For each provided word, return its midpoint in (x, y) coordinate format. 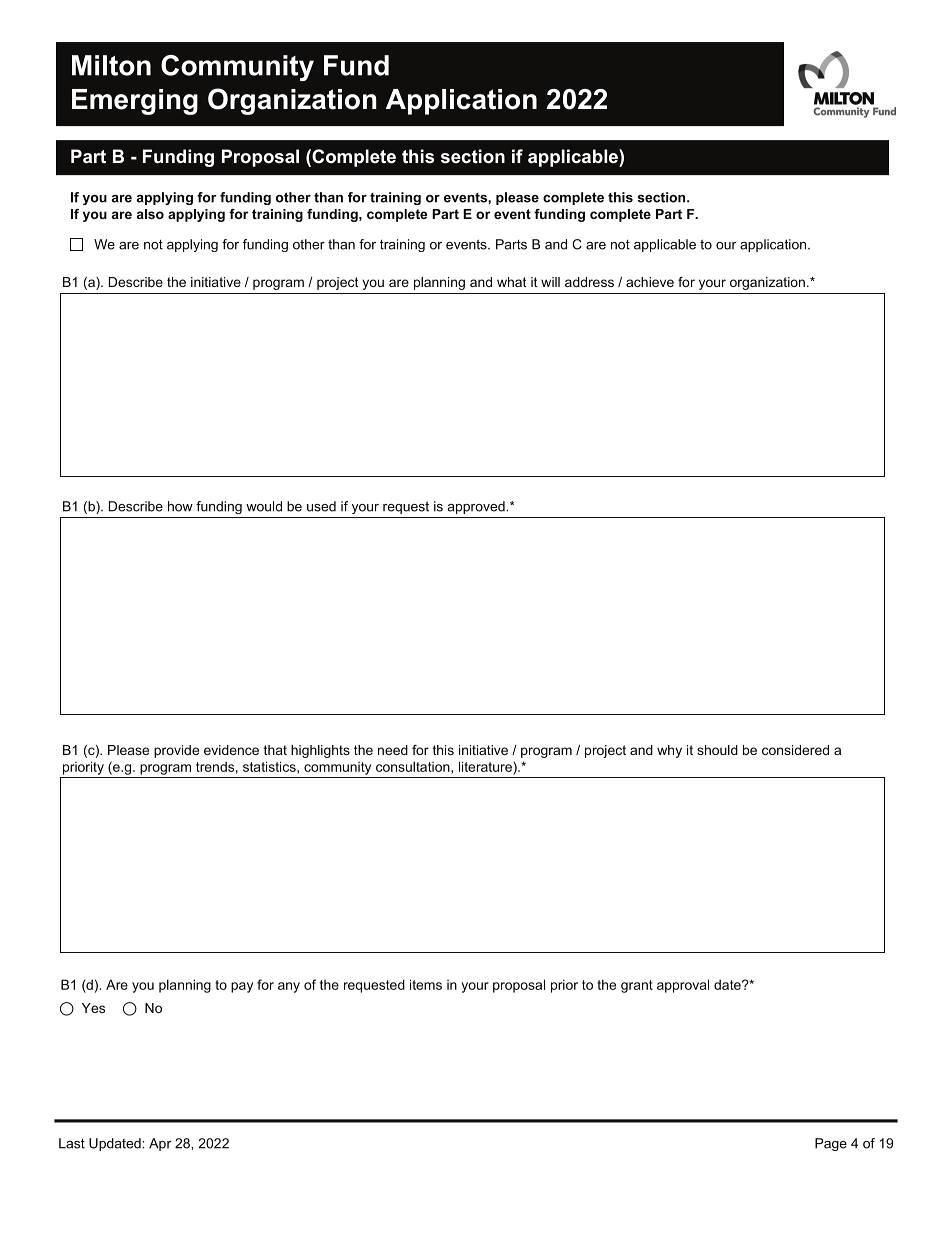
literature (486, 766)
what (512, 282)
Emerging (135, 102)
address (589, 282)
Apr (160, 1144)
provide (176, 751)
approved (477, 507)
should (717, 750)
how (180, 506)
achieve (650, 282)
